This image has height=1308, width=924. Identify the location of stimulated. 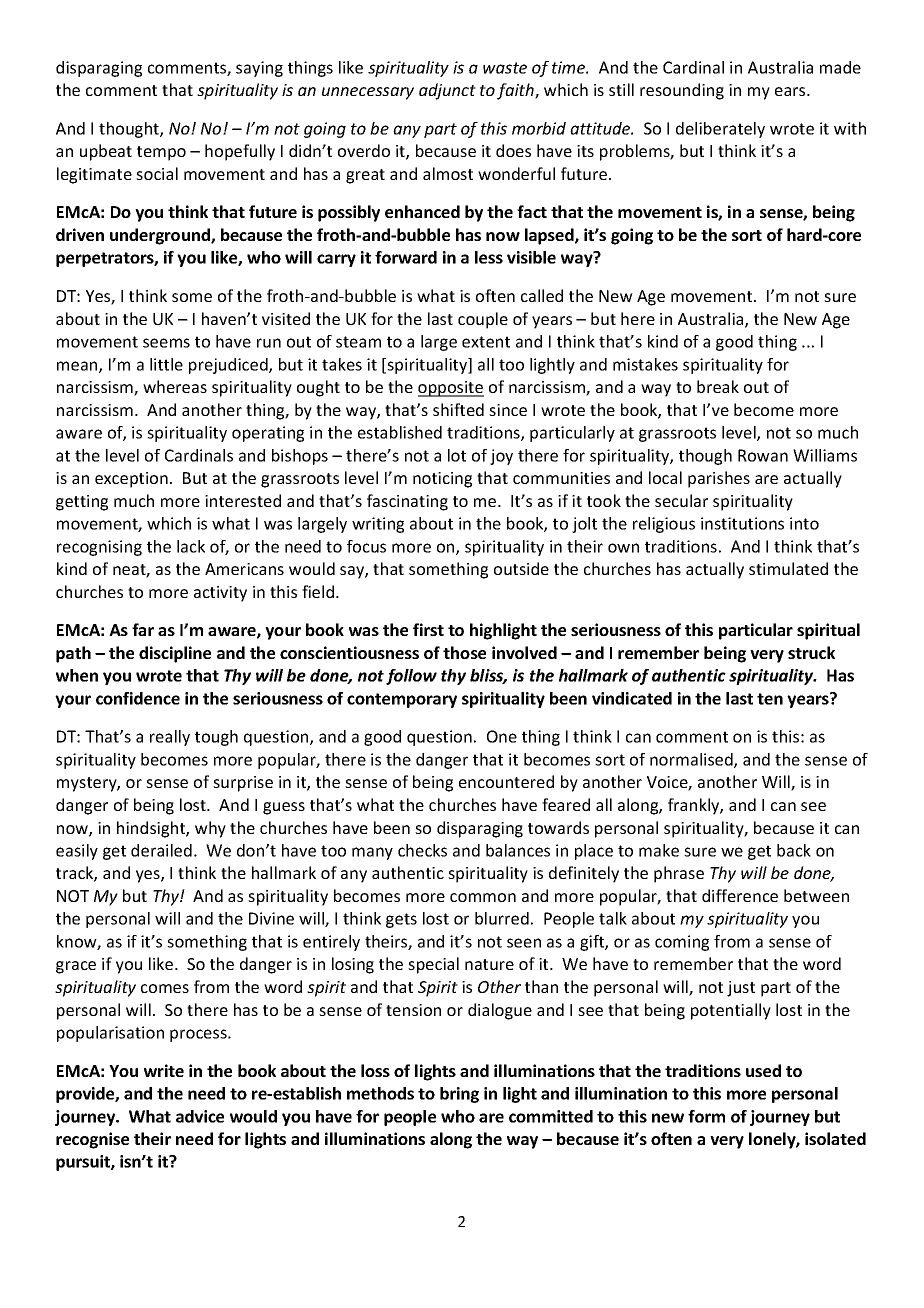
(788, 568).
